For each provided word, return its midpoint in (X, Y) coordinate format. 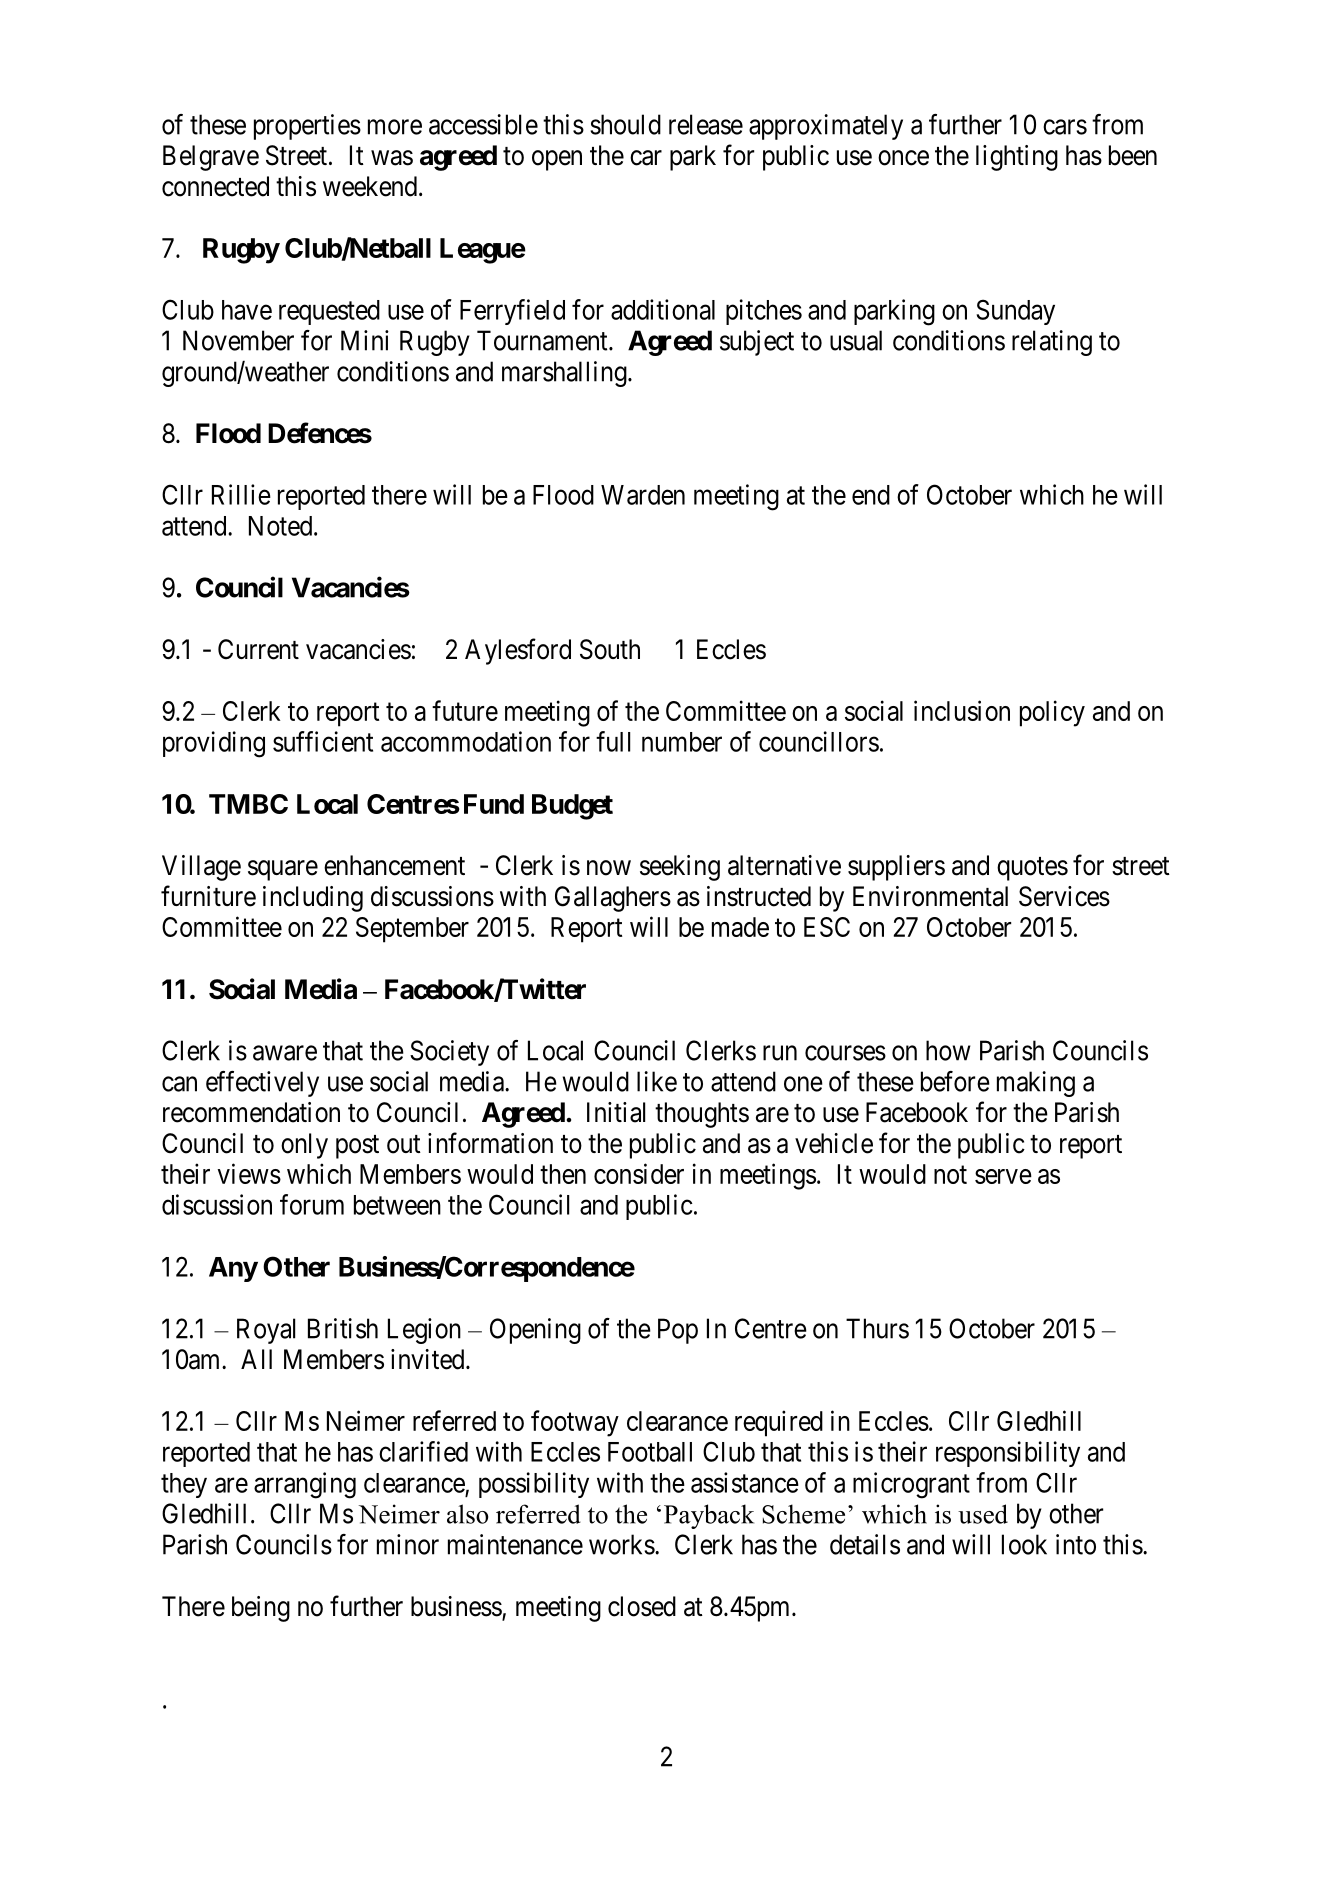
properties (307, 127)
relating (1052, 343)
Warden (643, 495)
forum (312, 1204)
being (261, 1609)
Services (1064, 896)
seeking (680, 868)
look (1024, 1544)
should (625, 124)
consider (639, 1173)
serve (1003, 1176)
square (283, 870)
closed (642, 1606)
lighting (1017, 158)
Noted (282, 526)
